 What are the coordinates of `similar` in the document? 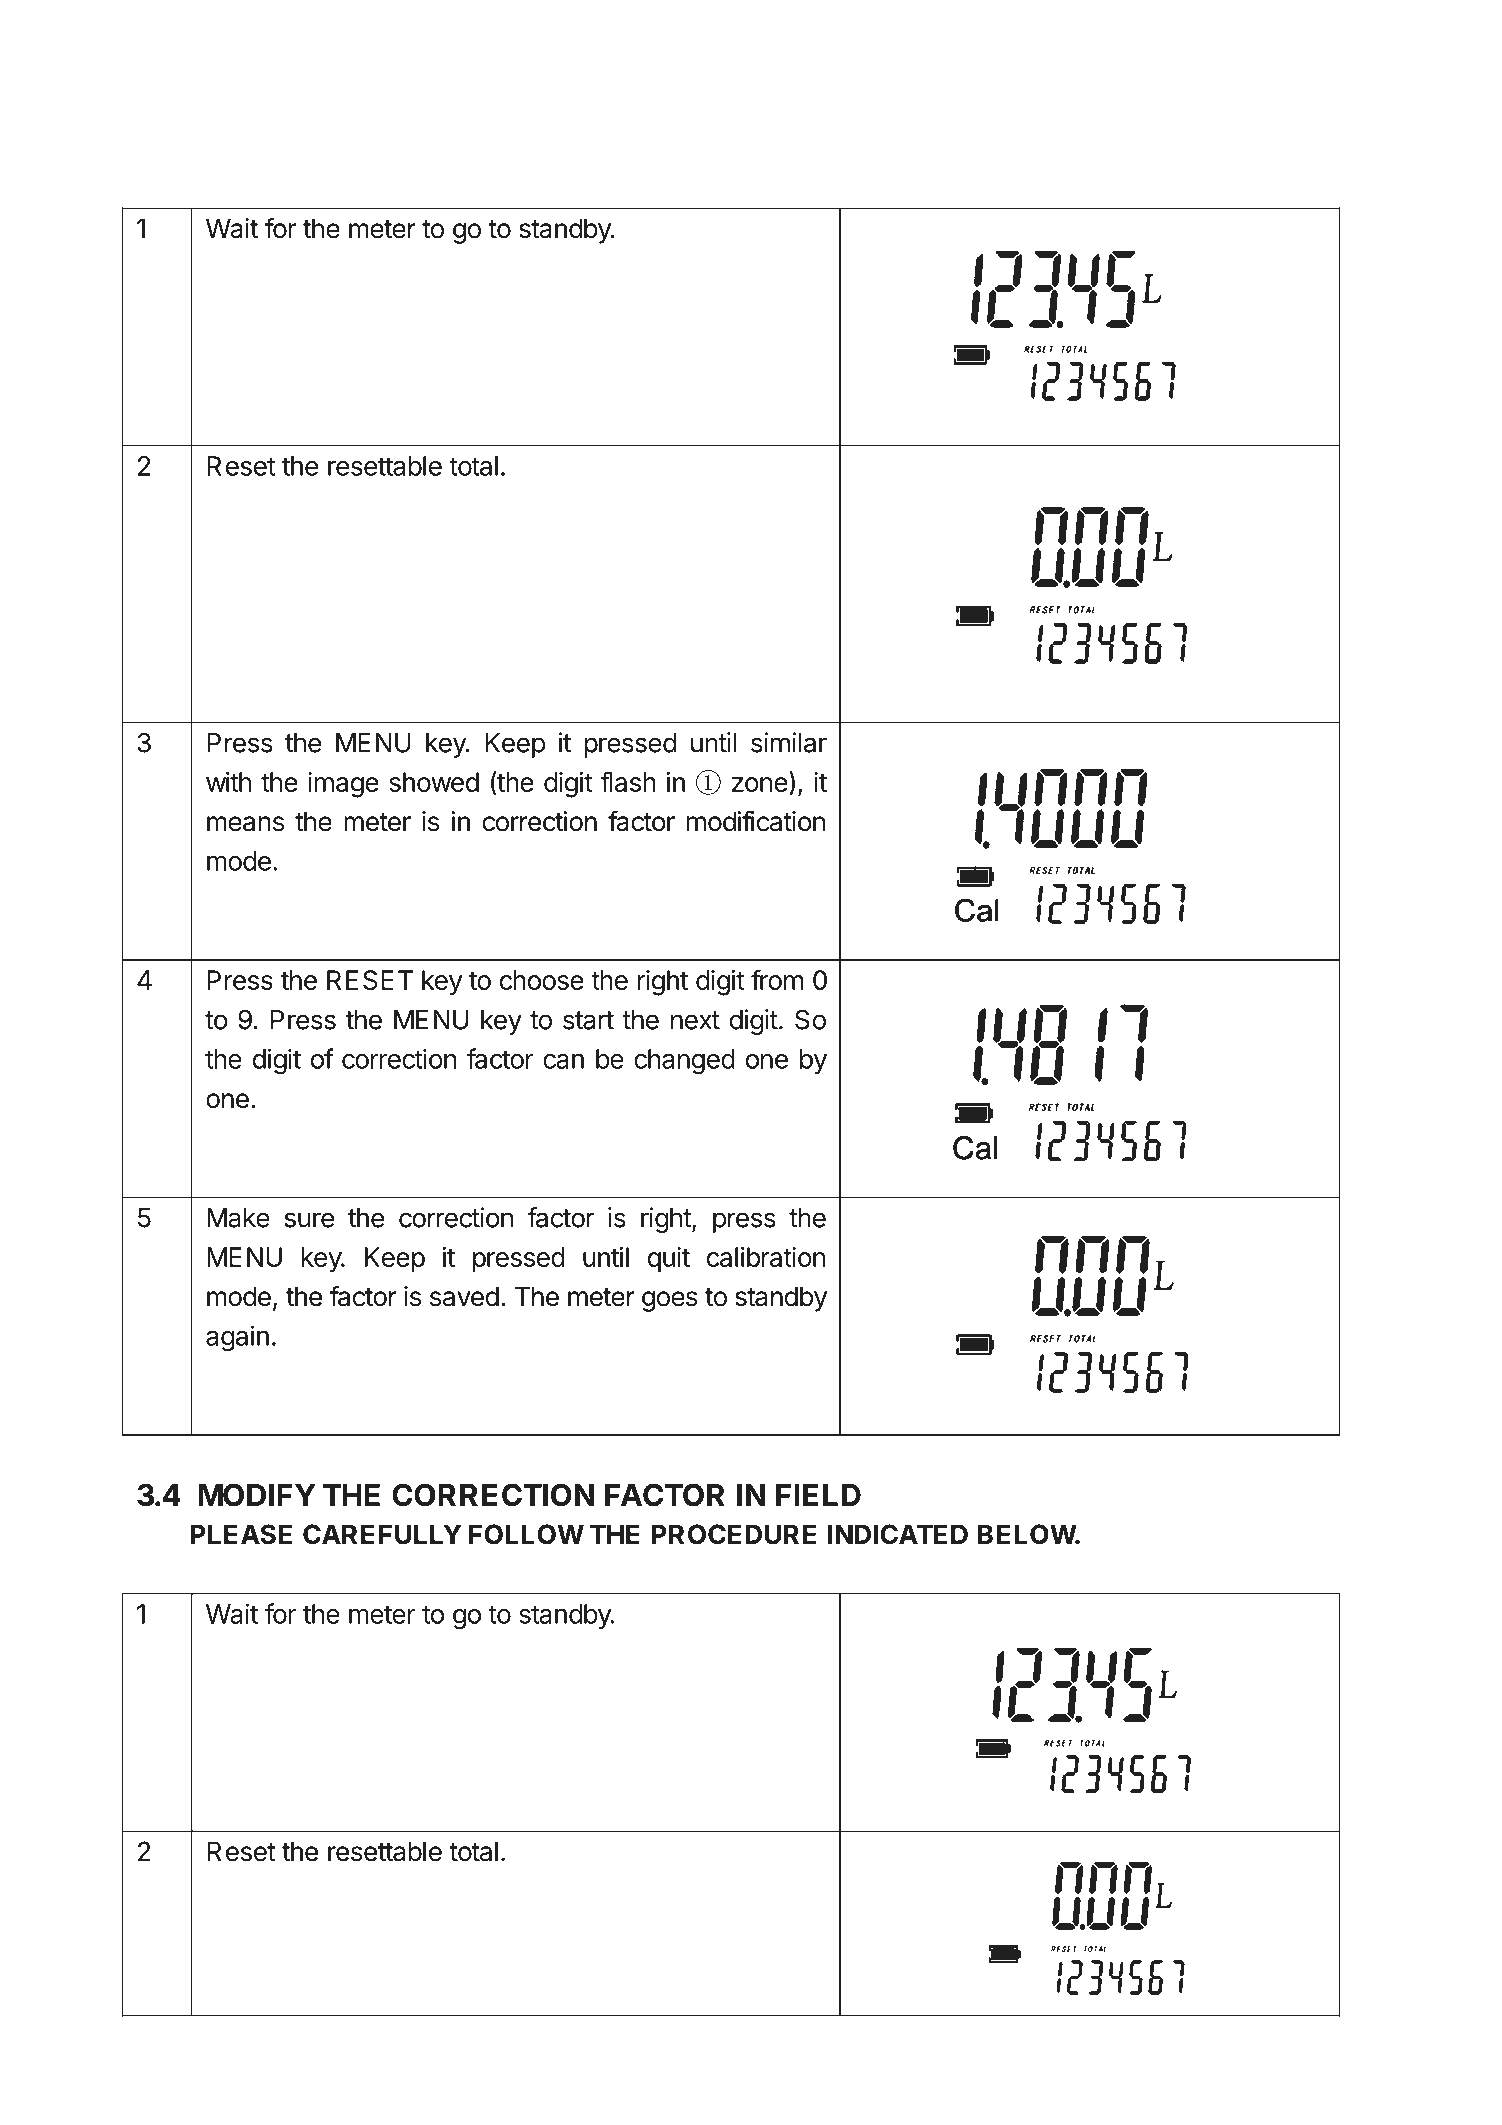 It's located at (789, 742).
